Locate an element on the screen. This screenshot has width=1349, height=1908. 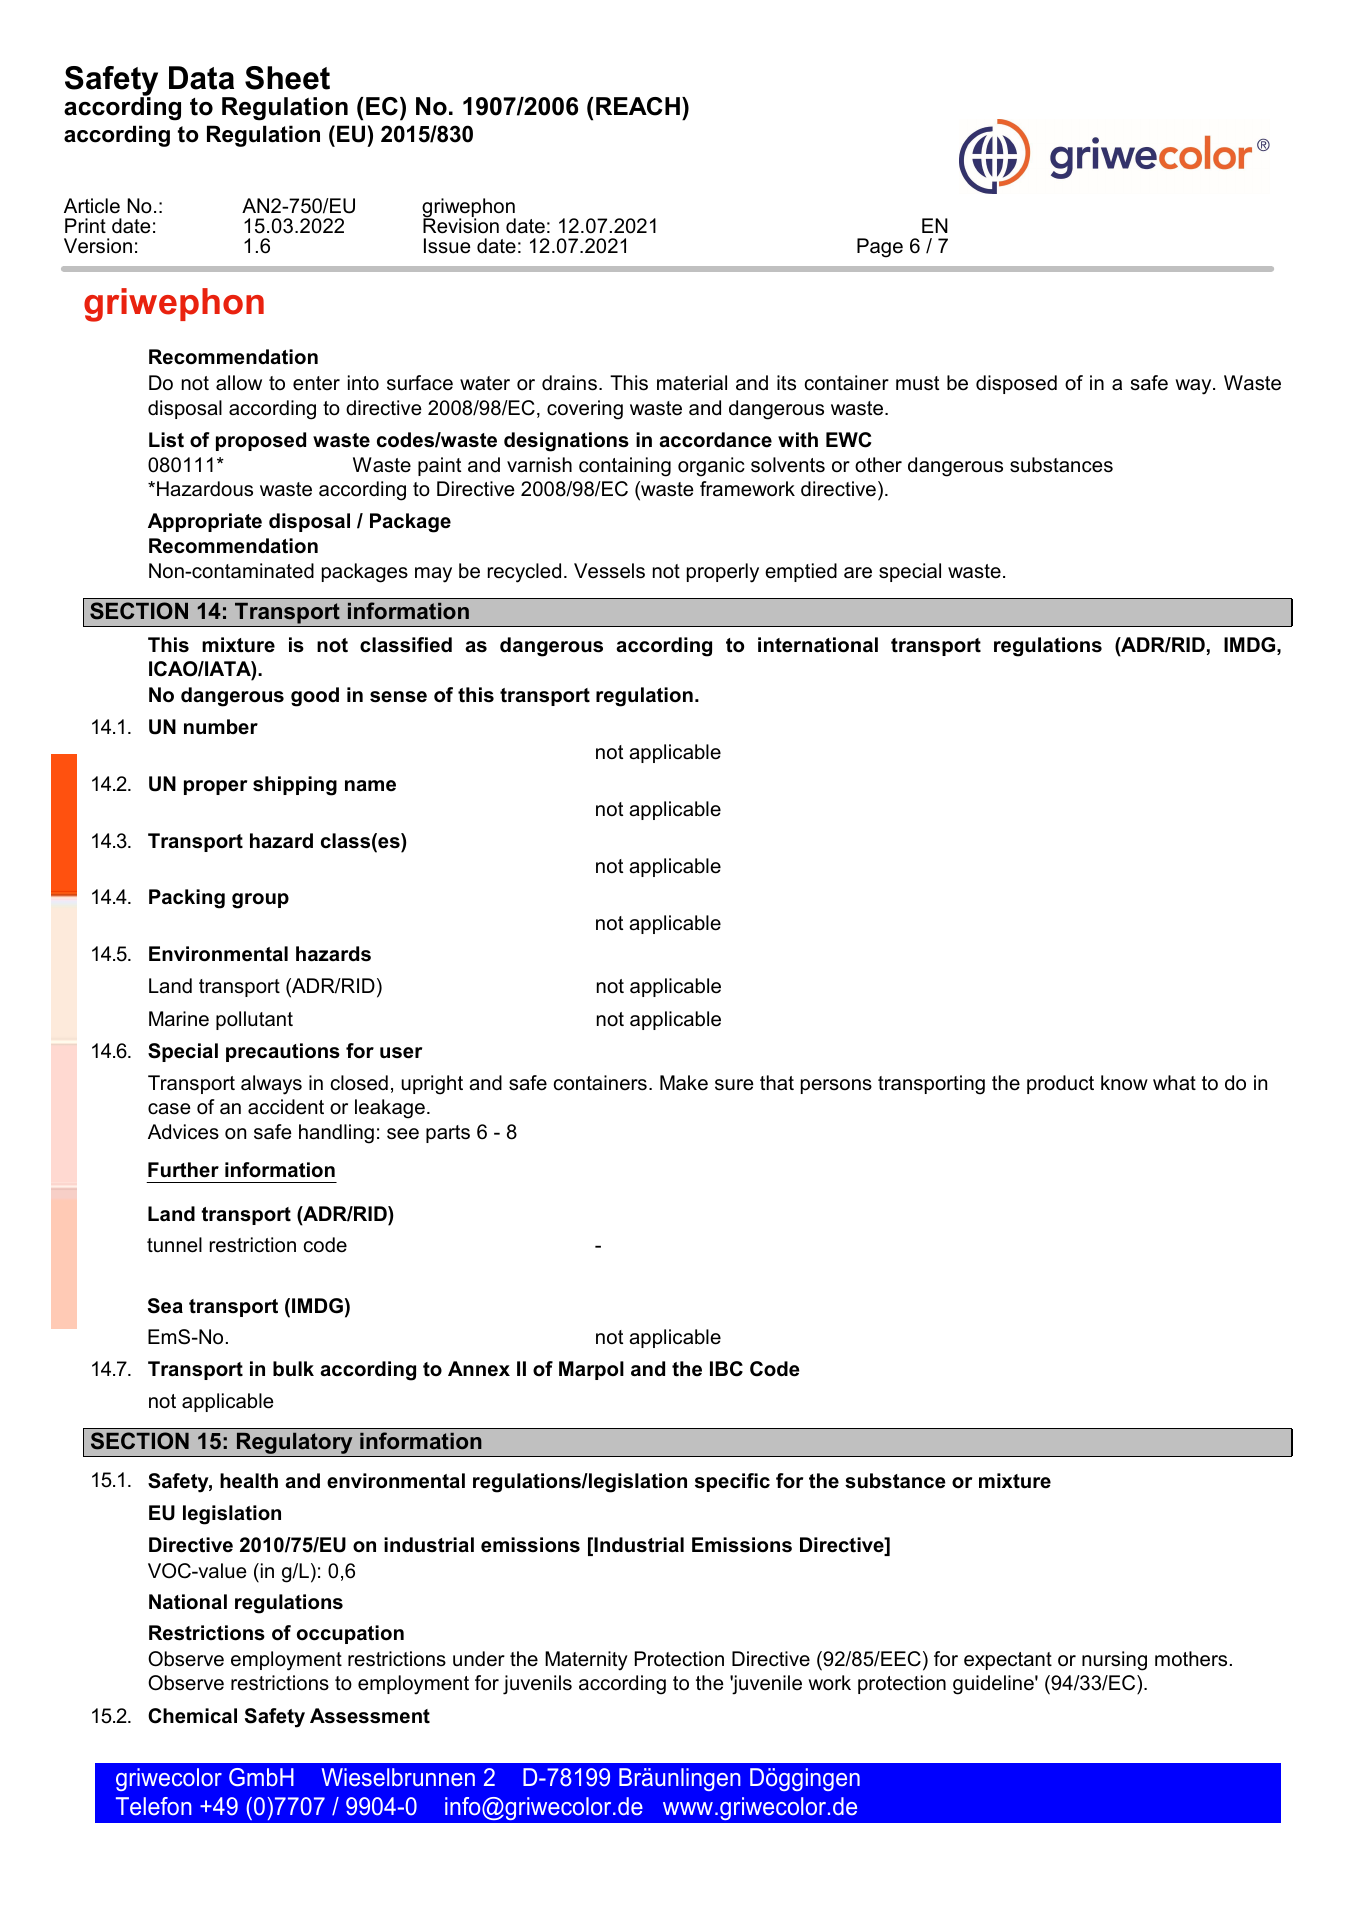
Appropriate is located at coordinates (205, 522).
